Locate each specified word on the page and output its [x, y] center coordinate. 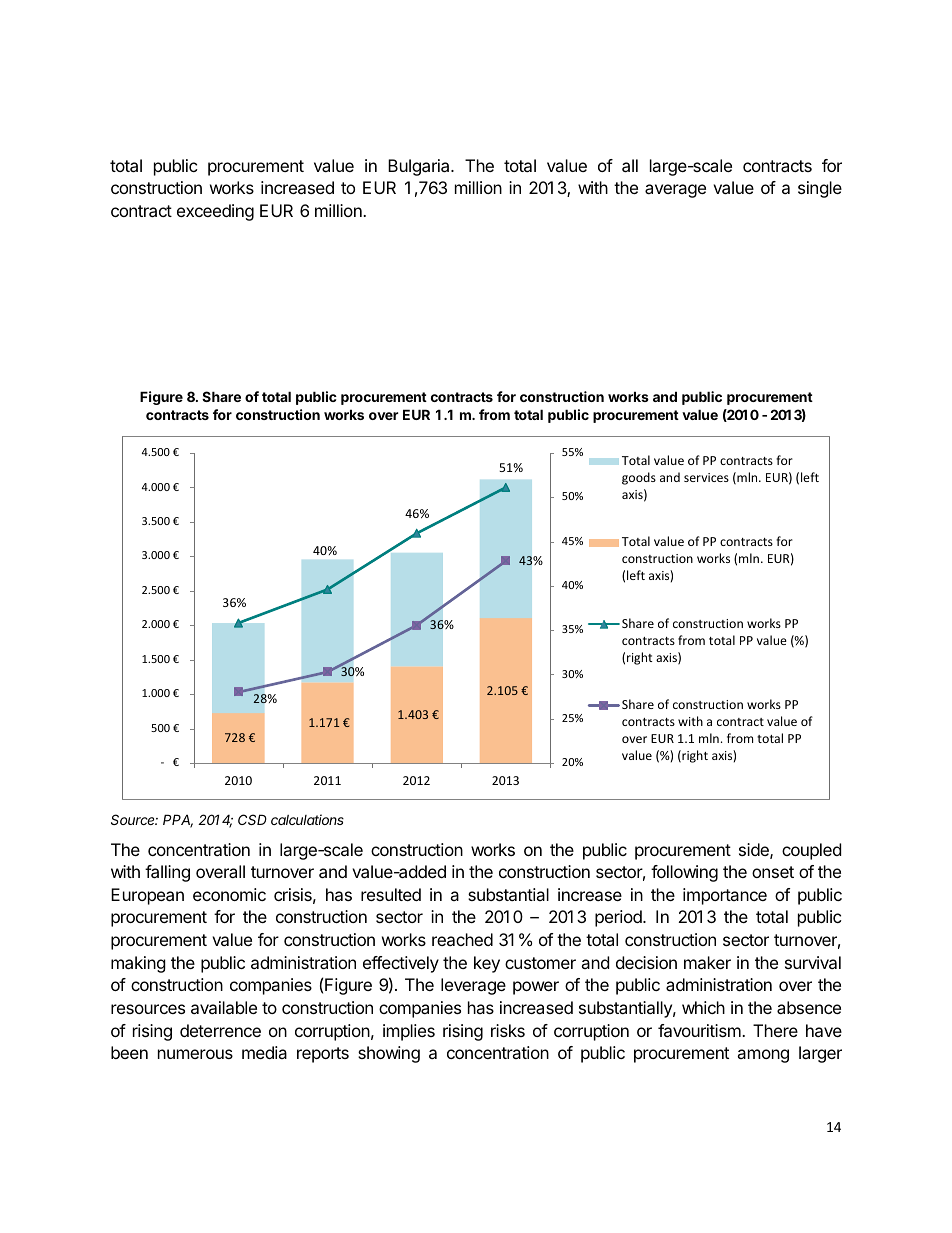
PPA [178, 821]
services [706, 477]
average [675, 191]
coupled [811, 851]
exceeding [215, 212]
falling [167, 873]
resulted [391, 894]
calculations [307, 819]
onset [773, 872]
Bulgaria [420, 167]
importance [725, 896]
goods [639, 478]
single [820, 189]
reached [462, 939]
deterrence [220, 1030]
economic [229, 894]
